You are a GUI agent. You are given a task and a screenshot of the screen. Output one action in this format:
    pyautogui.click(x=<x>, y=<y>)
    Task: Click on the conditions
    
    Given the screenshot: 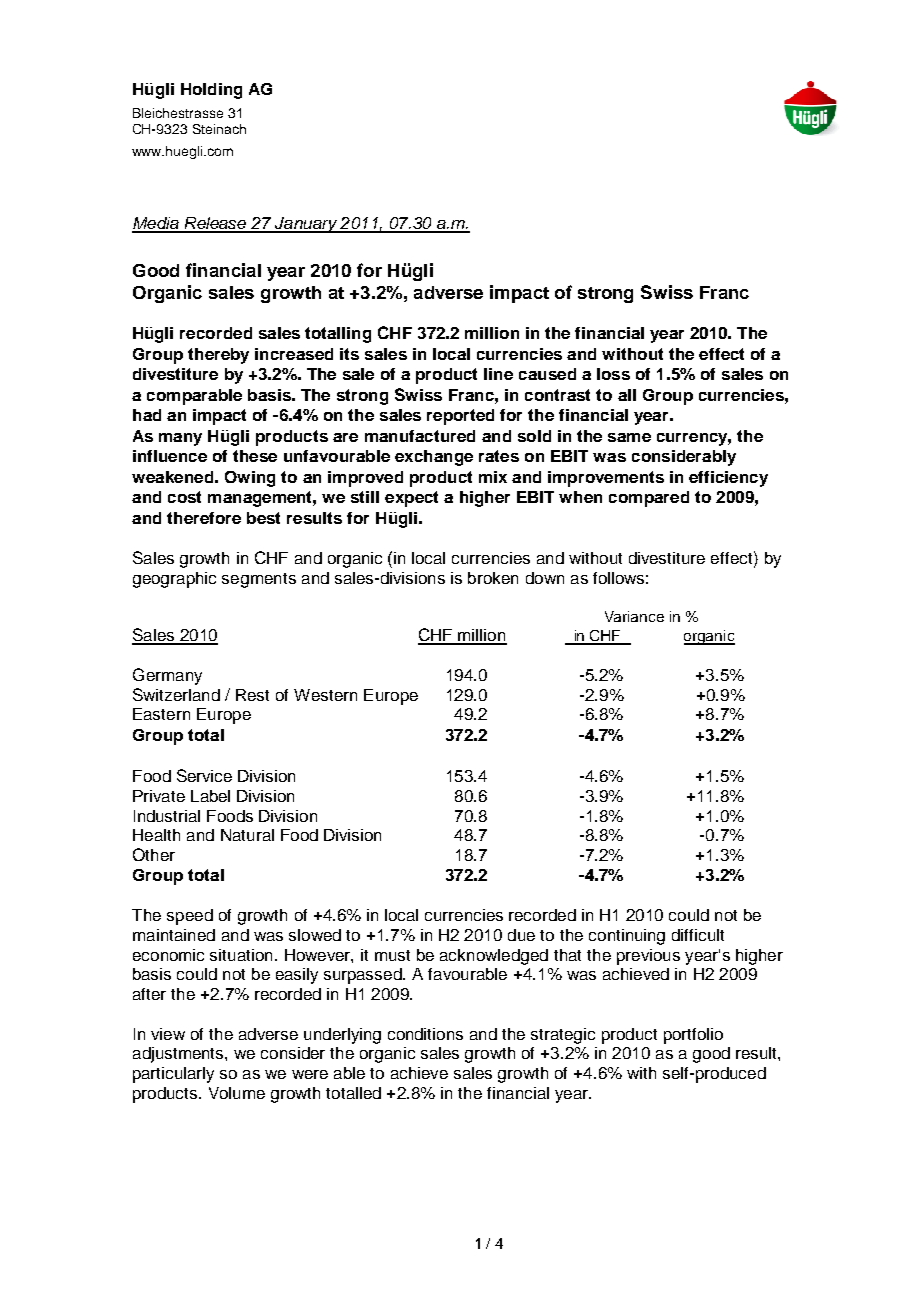 What is the action you would take?
    pyautogui.click(x=425, y=1034)
